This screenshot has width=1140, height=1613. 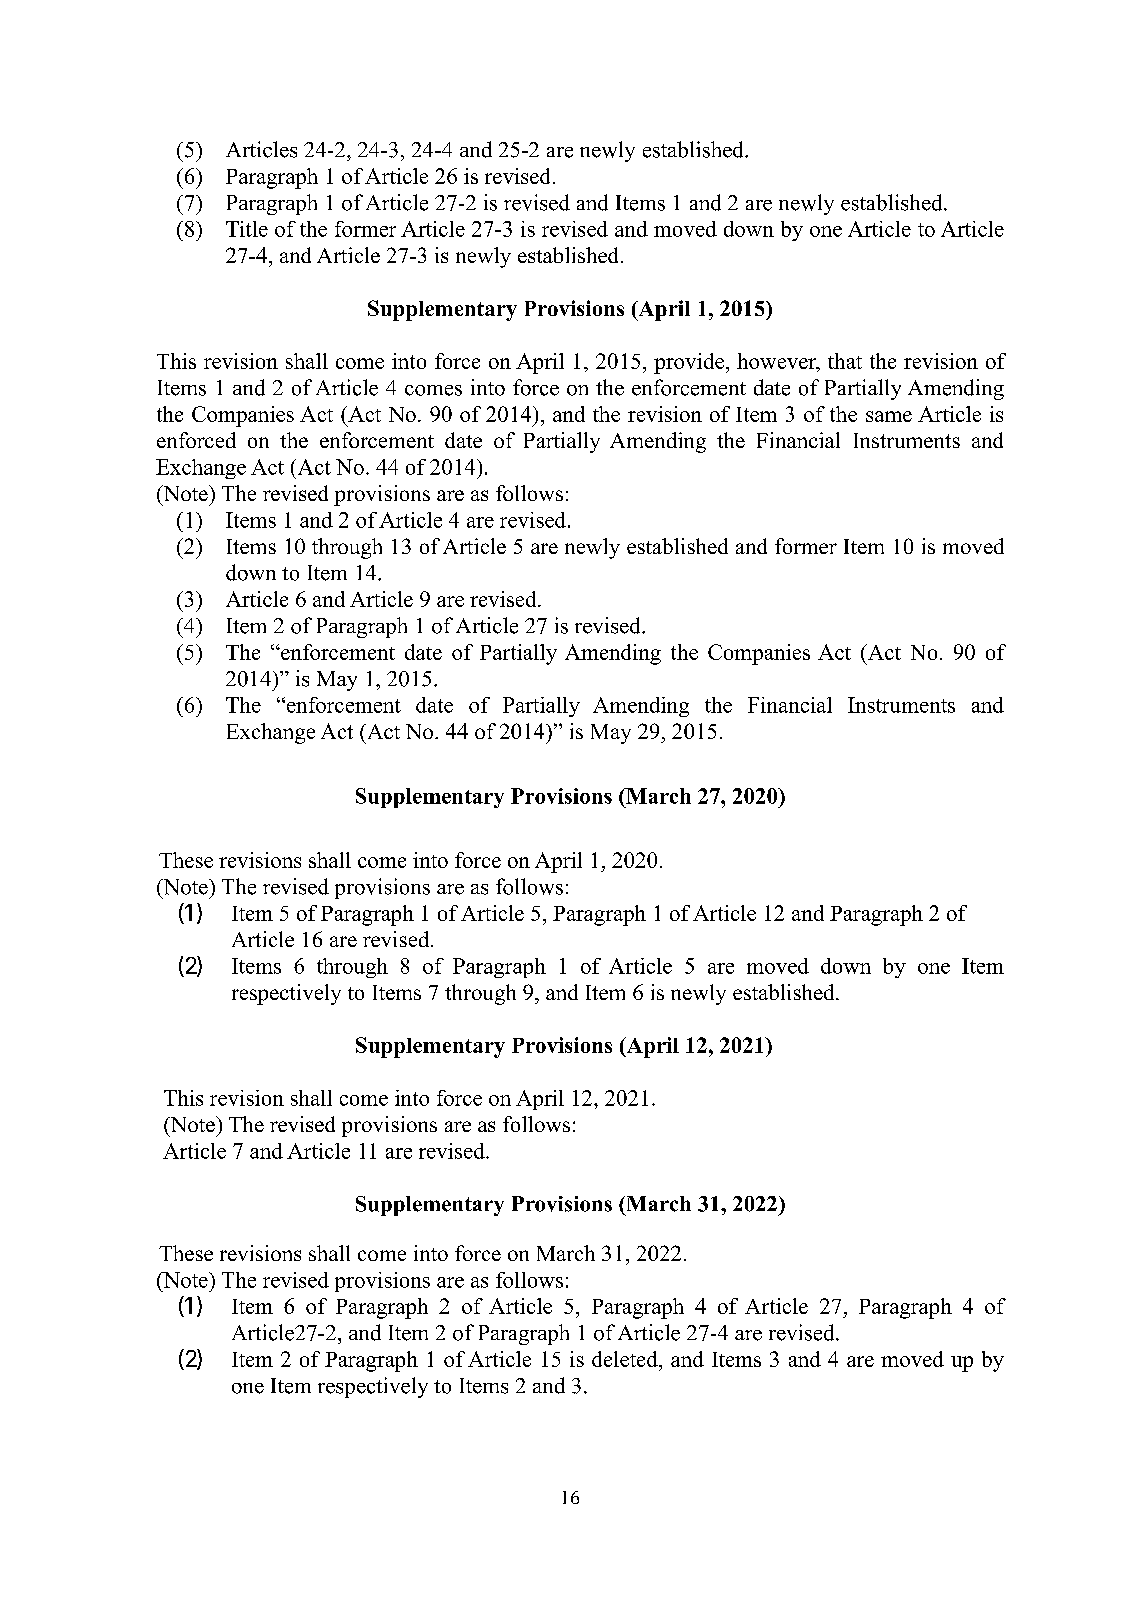 I want to click on that, so click(x=845, y=361).
